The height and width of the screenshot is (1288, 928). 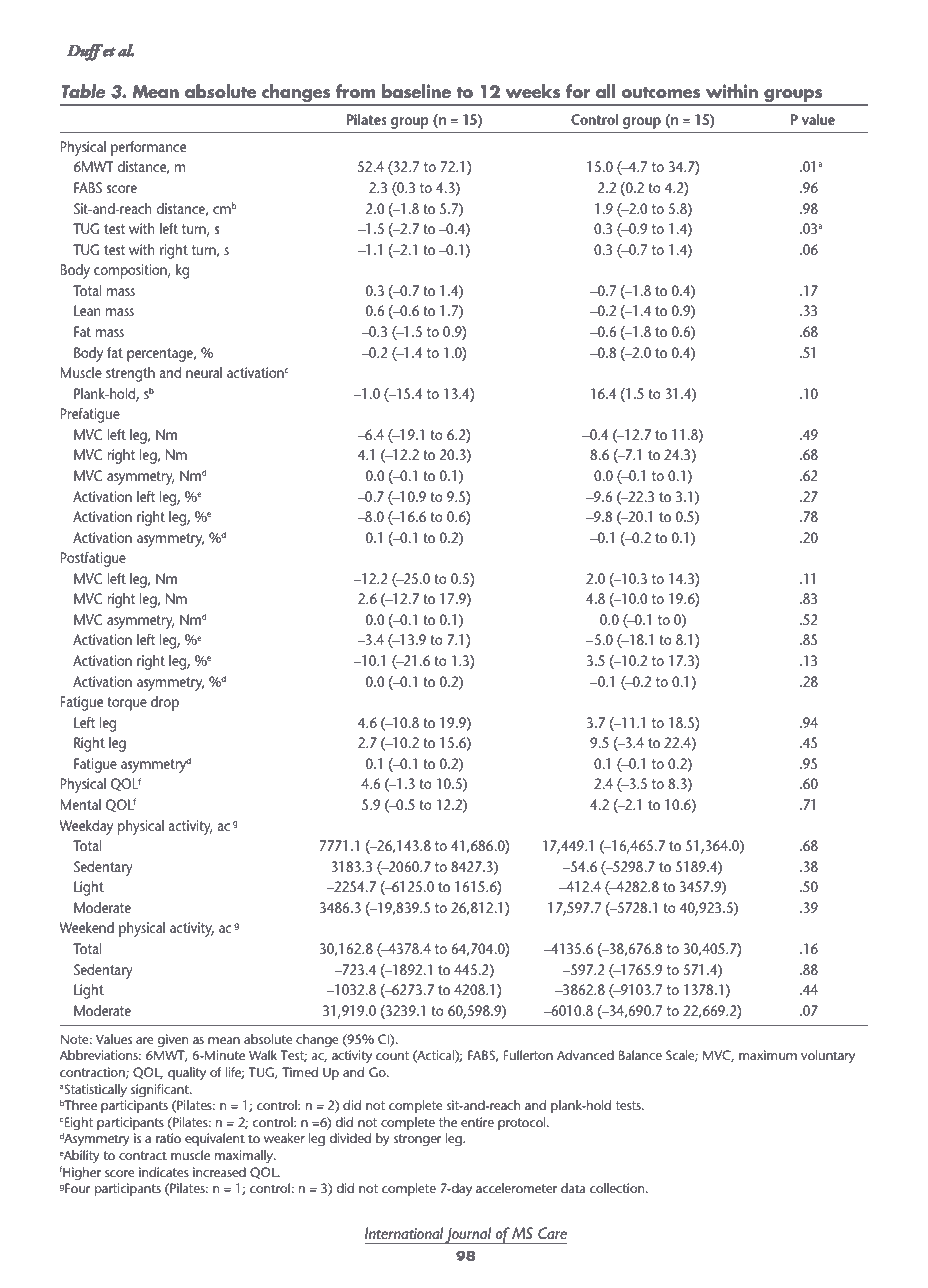 I want to click on indicates, so click(x=164, y=1172).
